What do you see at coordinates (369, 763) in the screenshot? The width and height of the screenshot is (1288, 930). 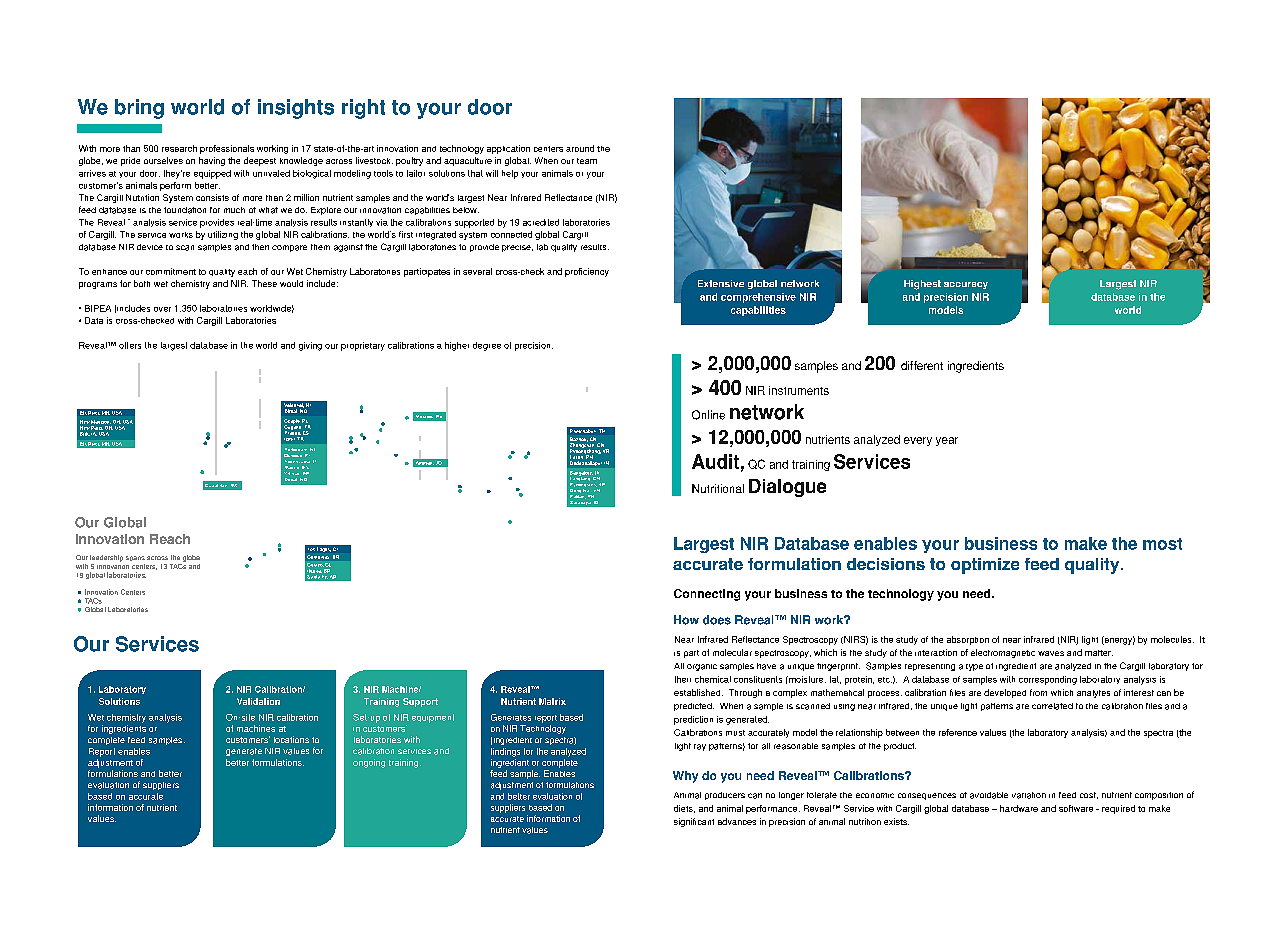 I see `ongoing` at bounding box center [369, 763].
